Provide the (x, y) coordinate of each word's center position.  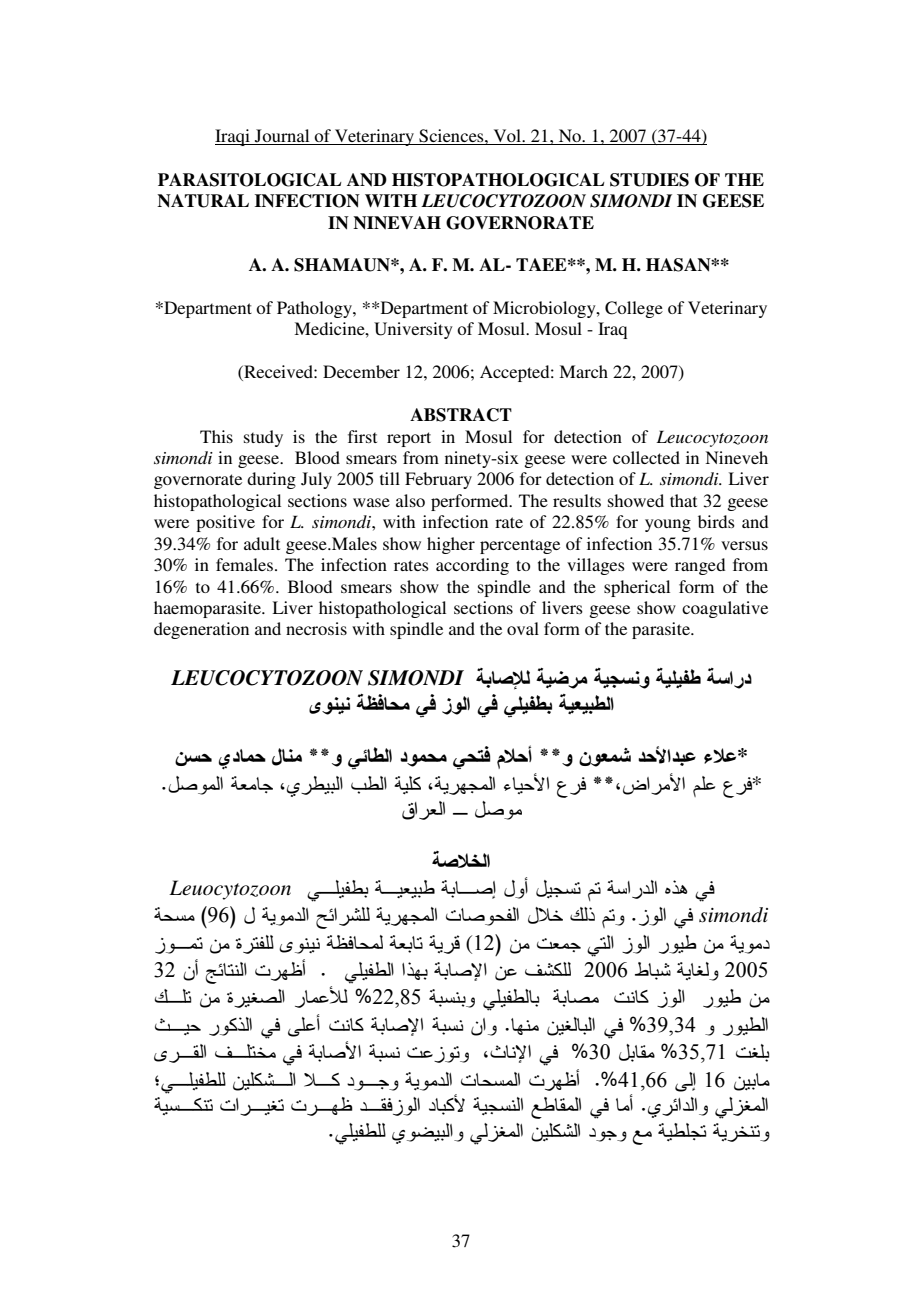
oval (523, 628)
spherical (637, 588)
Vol (507, 137)
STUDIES (649, 180)
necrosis (316, 628)
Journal (282, 137)
